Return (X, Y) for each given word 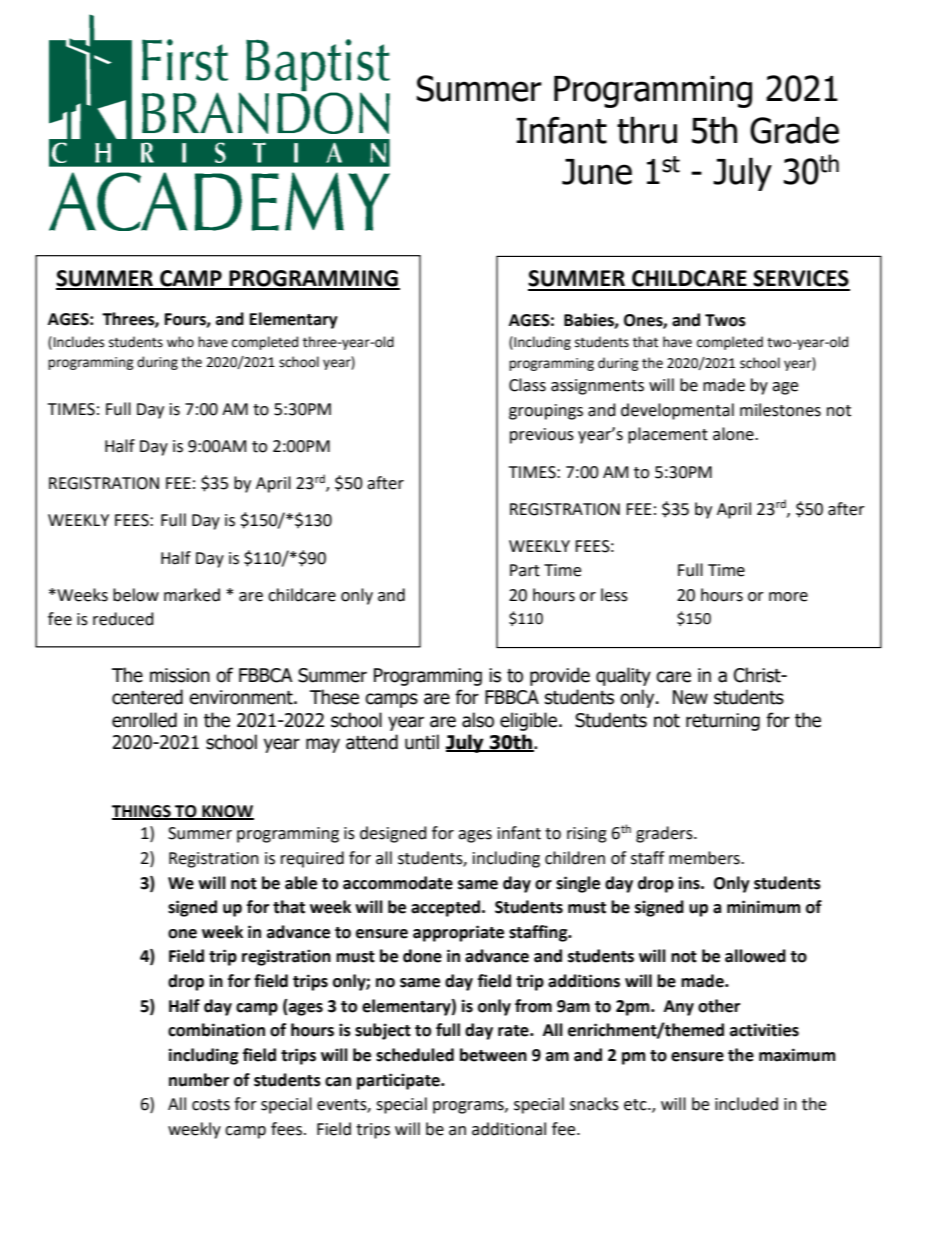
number (199, 1080)
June (597, 172)
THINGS (142, 812)
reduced (123, 619)
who (180, 342)
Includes (79, 342)
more (788, 597)
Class (527, 385)
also (478, 720)
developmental (677, 411)
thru (647, 130)
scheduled (415, 1055)
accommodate (398, 883)
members (705, 858)
